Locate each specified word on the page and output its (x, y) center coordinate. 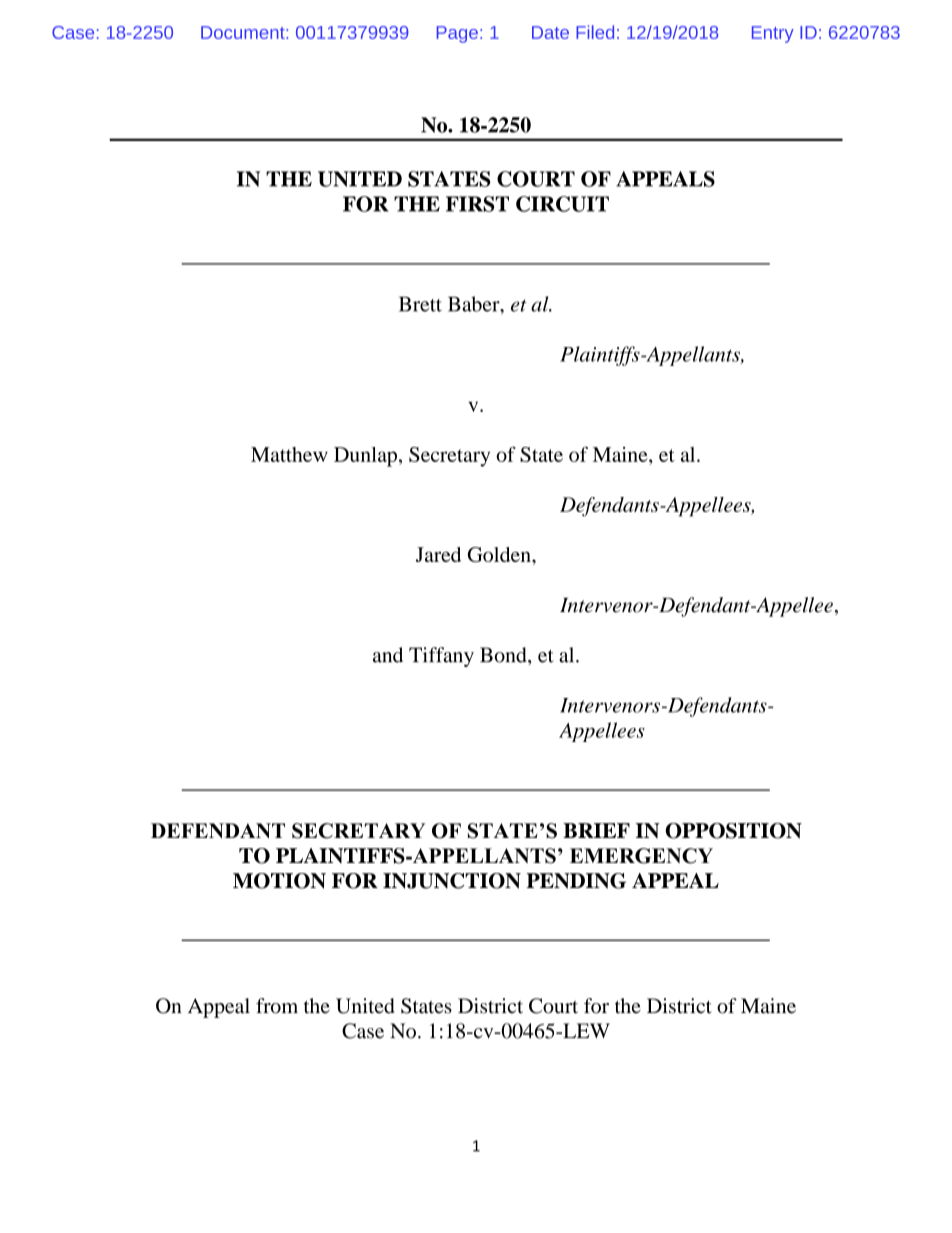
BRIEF (596, 830)
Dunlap (365, 457)
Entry (773, 34)
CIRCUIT (562, 204)
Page (457, 34)
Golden (500, 554)
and (388, 655)
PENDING (576, 881)
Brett (420, 304)
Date (550, 32)
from (277, 1006)
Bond (504, 655)
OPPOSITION (733, 831)
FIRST (477, 204)
